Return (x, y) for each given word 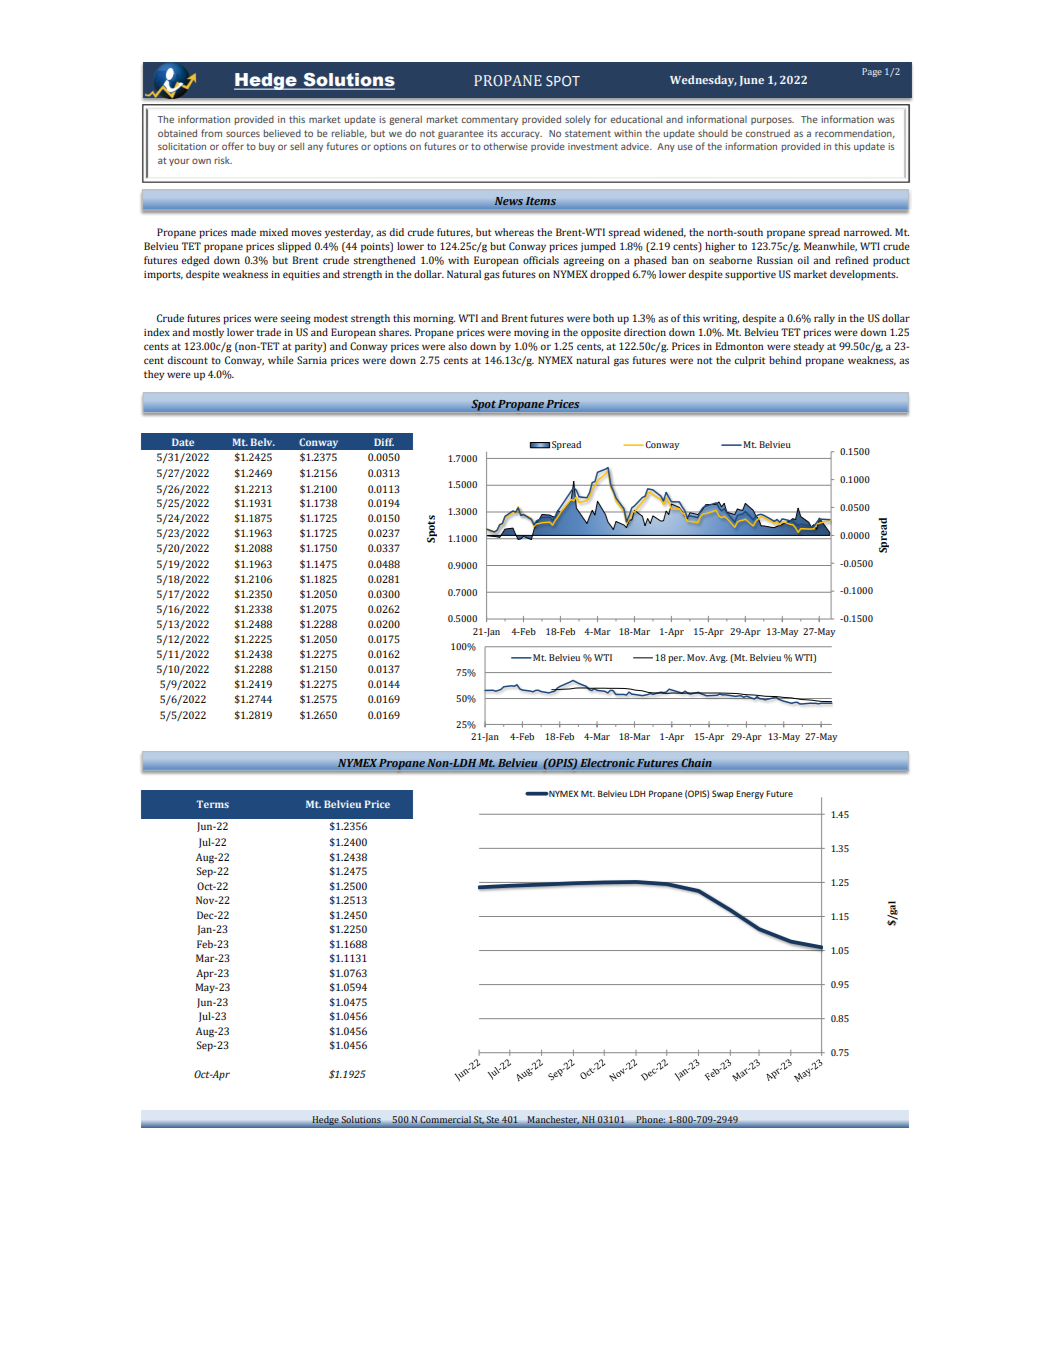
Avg (718, 658)
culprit (749, 361)
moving (531, 334)
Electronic (607, 763)
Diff (384, 442)
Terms (212, 804)
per (676, 659)
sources (243, 134)
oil (803, 260)
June (751, 81)
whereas (514, 232)
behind (785, 360)
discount (187, 360)
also (457, 346)
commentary (489, 120)
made (243, 232)
